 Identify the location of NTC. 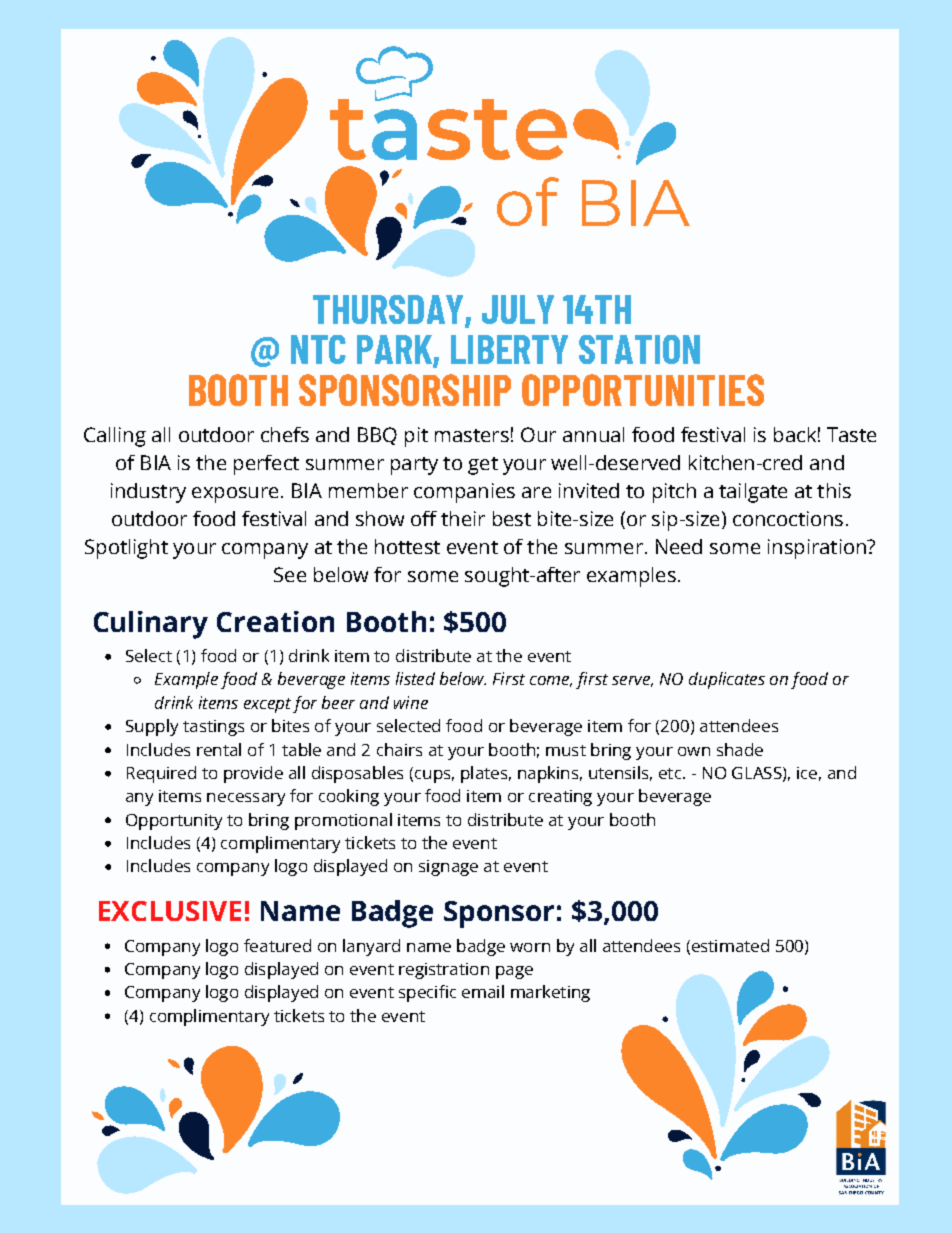
(318, 349).
